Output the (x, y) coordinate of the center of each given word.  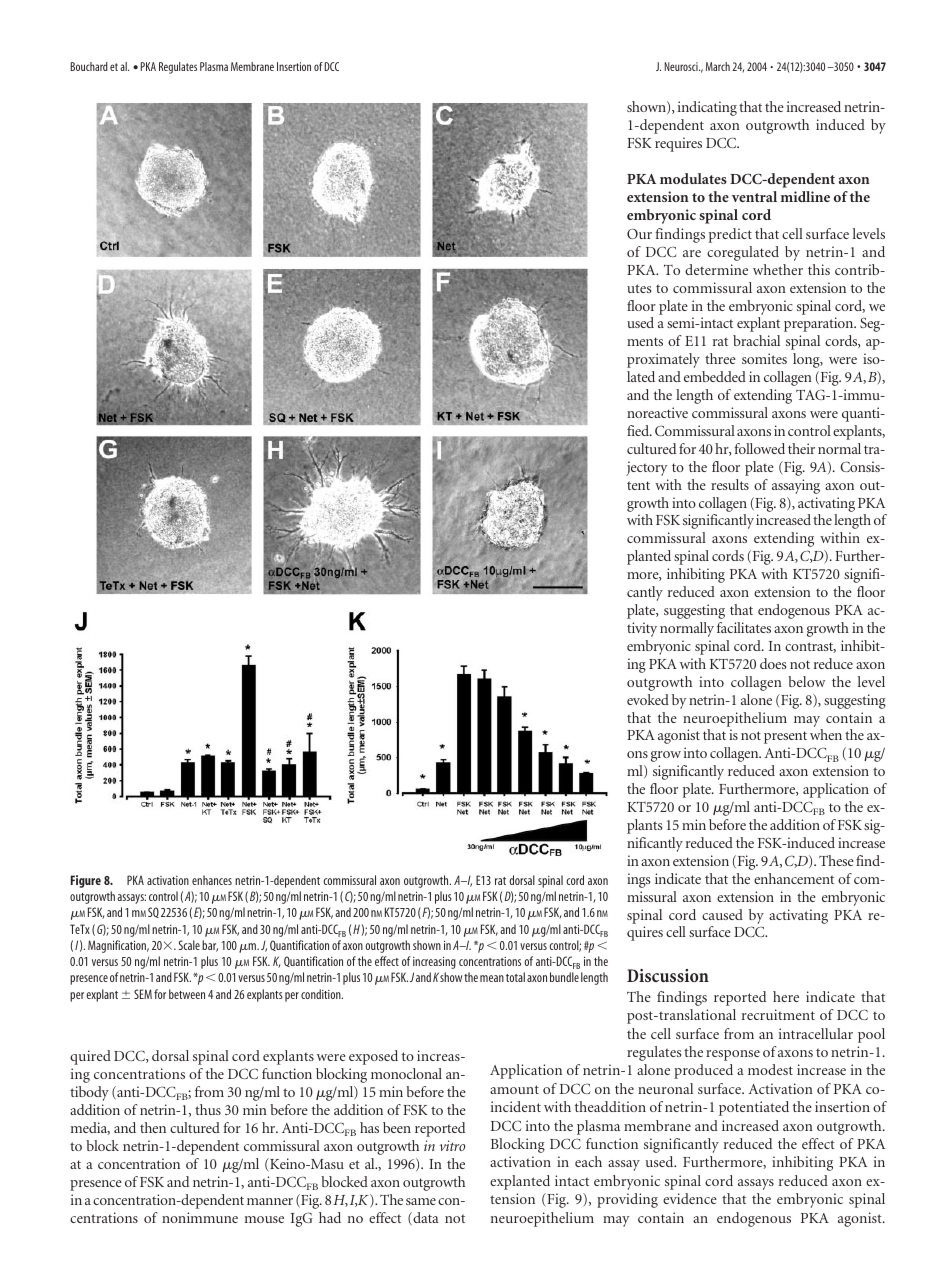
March (718, 66)
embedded (715, 376)
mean (492, 978)
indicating (707, 108)
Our (639, 233)
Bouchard (89, 66)
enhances (212, 880)
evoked (648, 699)
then (153, 1127)
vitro (453, 1145)
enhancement (794, 878)
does (773, 663)
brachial (756, 340)
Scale (189, 945)
